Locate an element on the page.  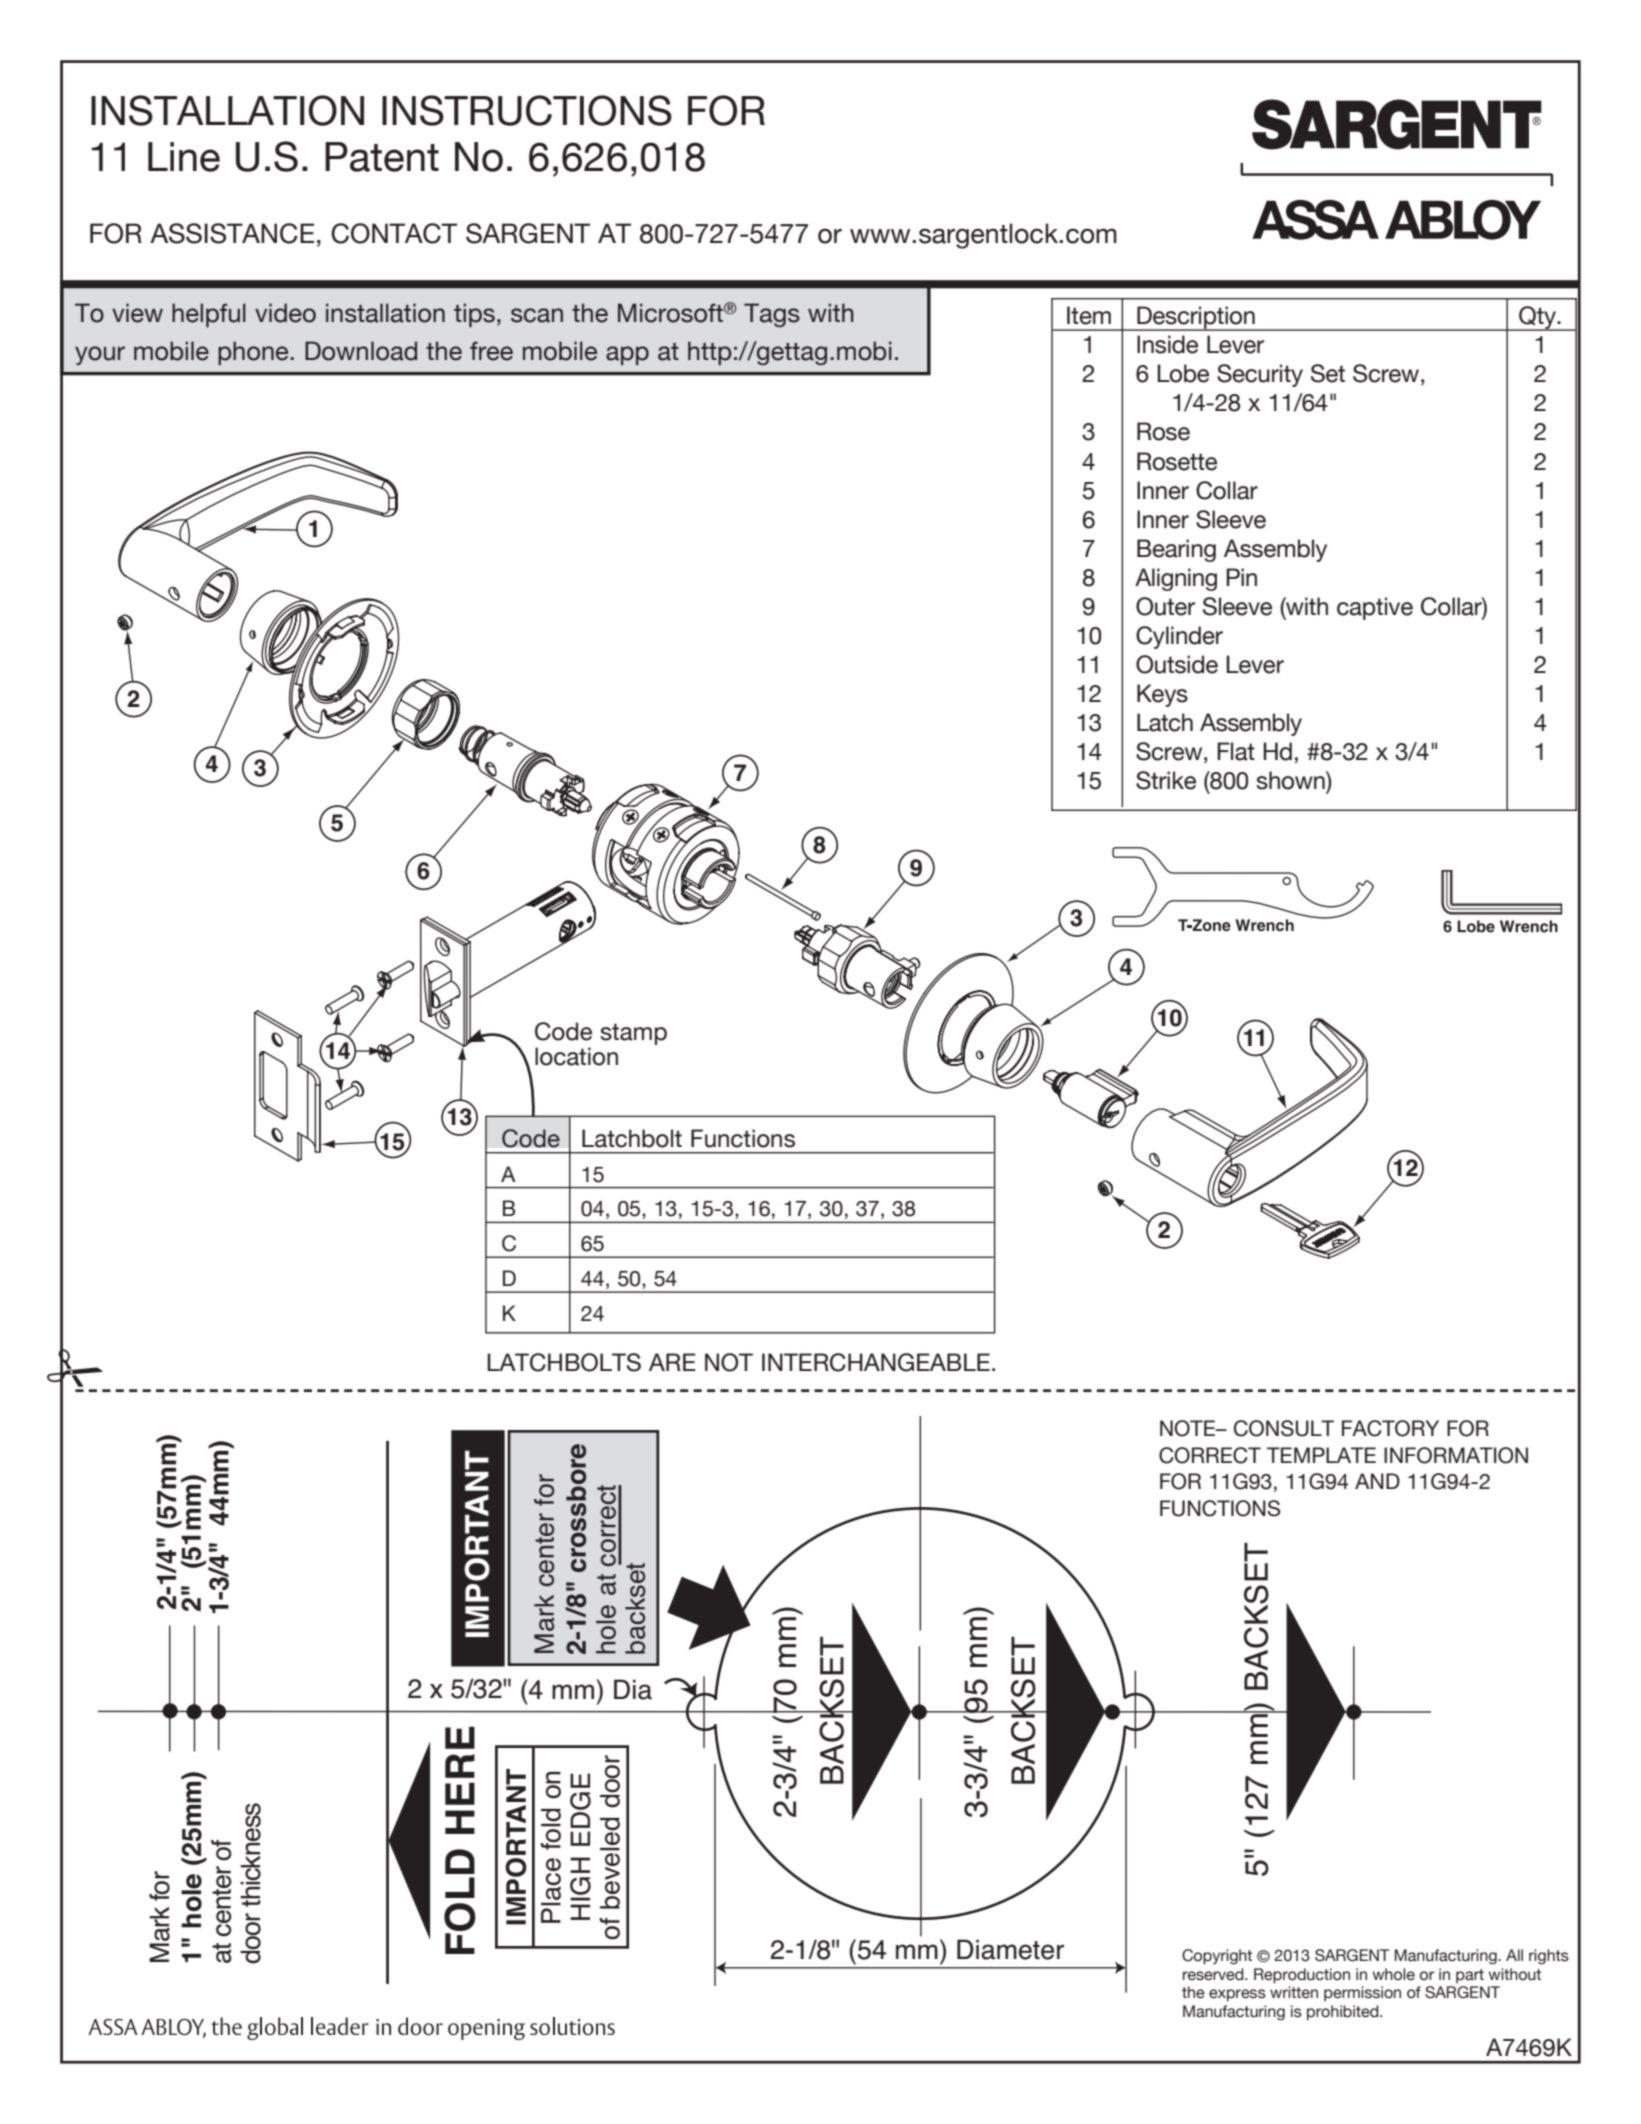
location is located at coordinates (576, 1056).
